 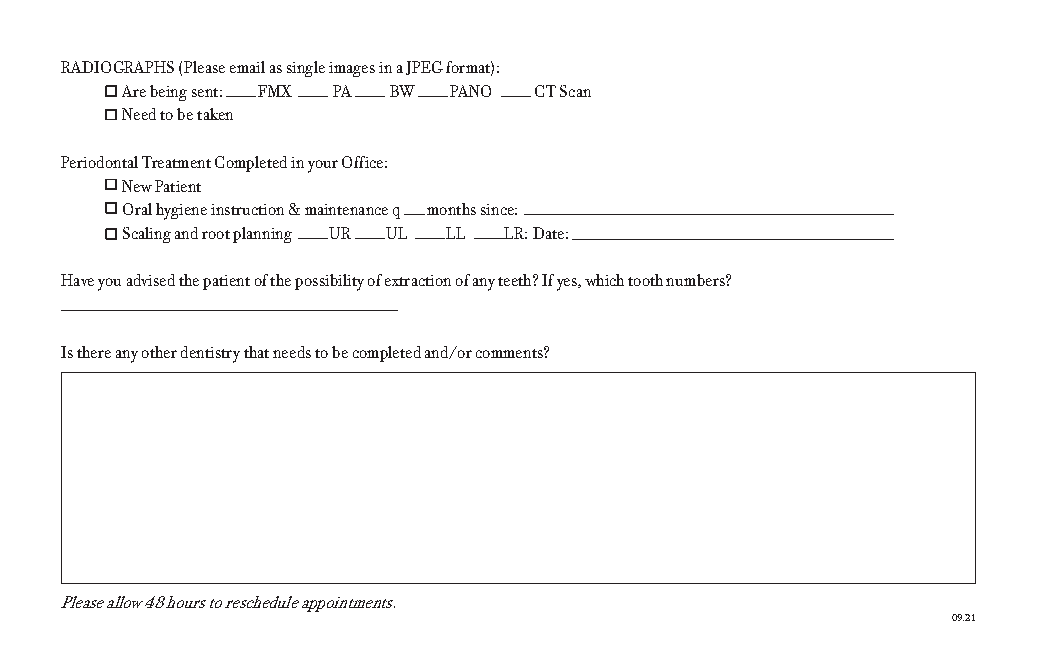 What do you see at coordinates (137, 209) in the screenshot?
I see `Oral` at bounding box center [137, 209].
